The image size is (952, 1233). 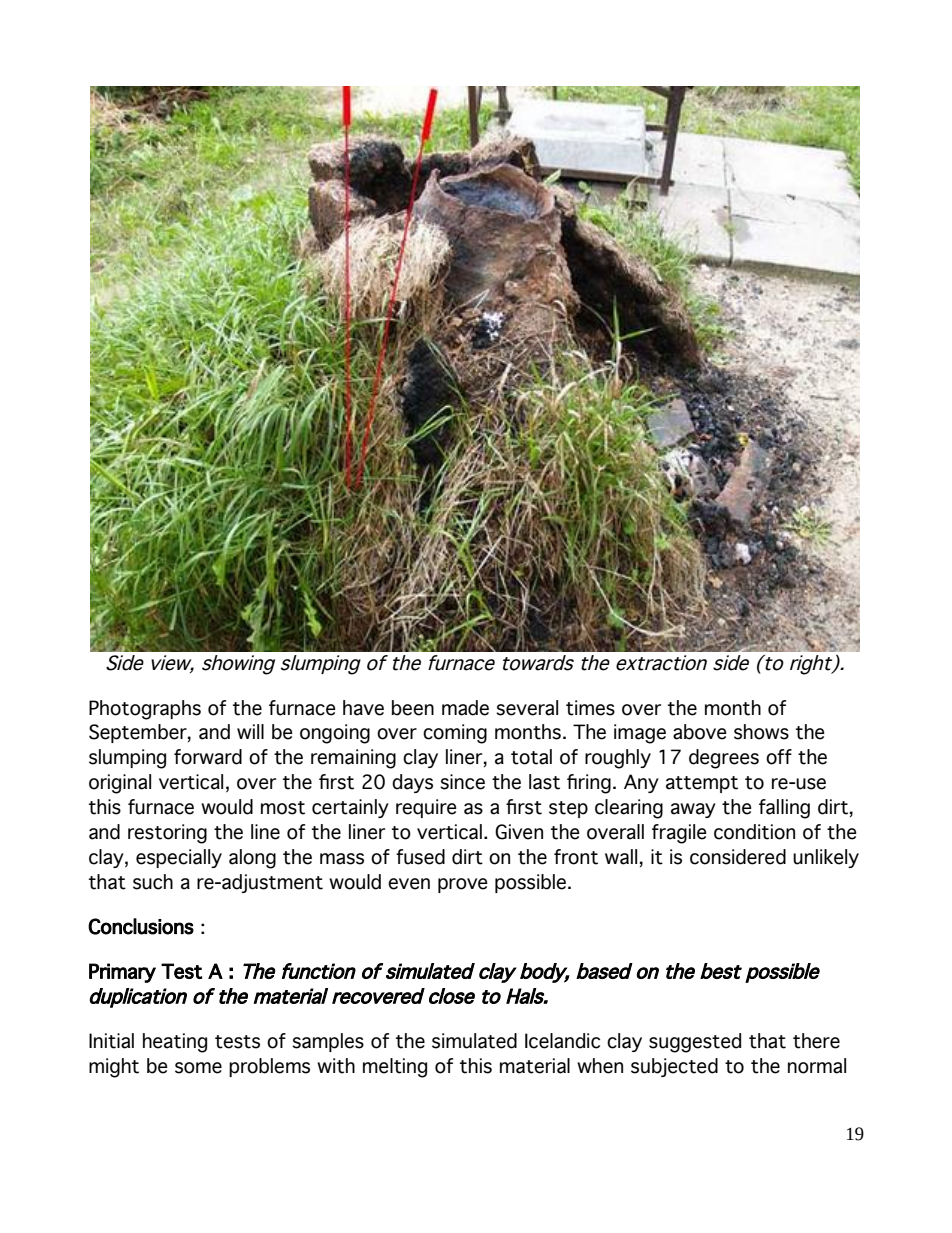 I want to click on Conclusions, so click(x=141, y=926).
